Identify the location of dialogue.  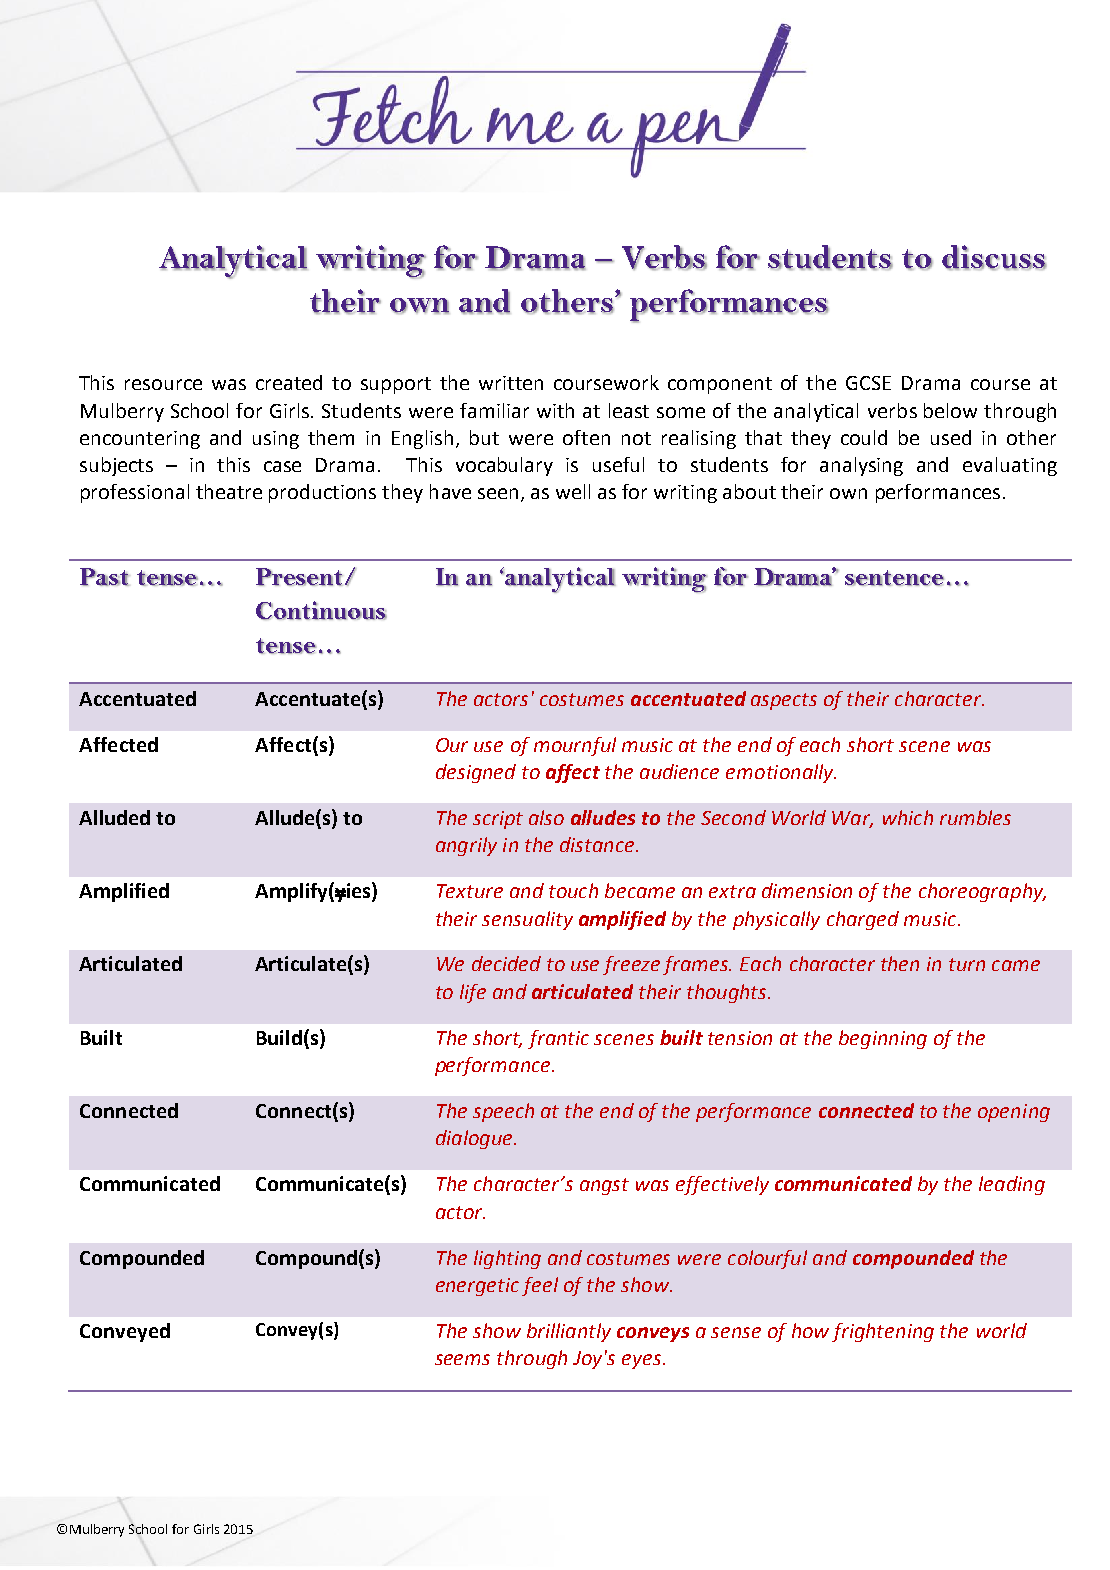
(475, 1139).
